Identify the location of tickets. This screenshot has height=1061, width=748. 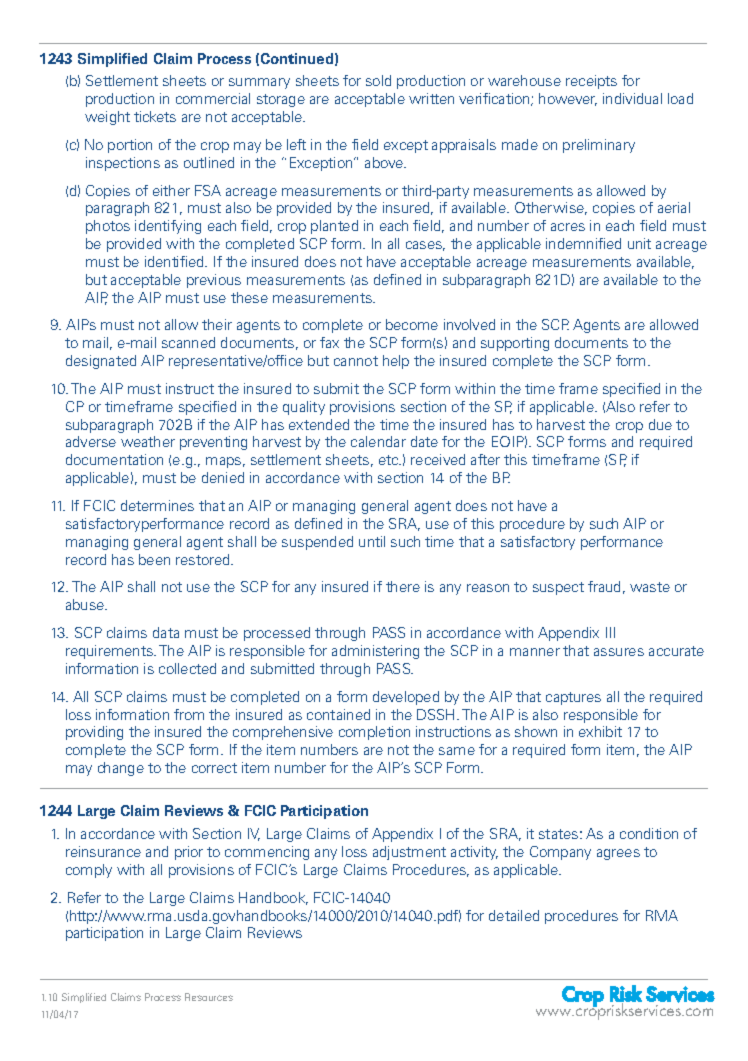
(155, 116).
